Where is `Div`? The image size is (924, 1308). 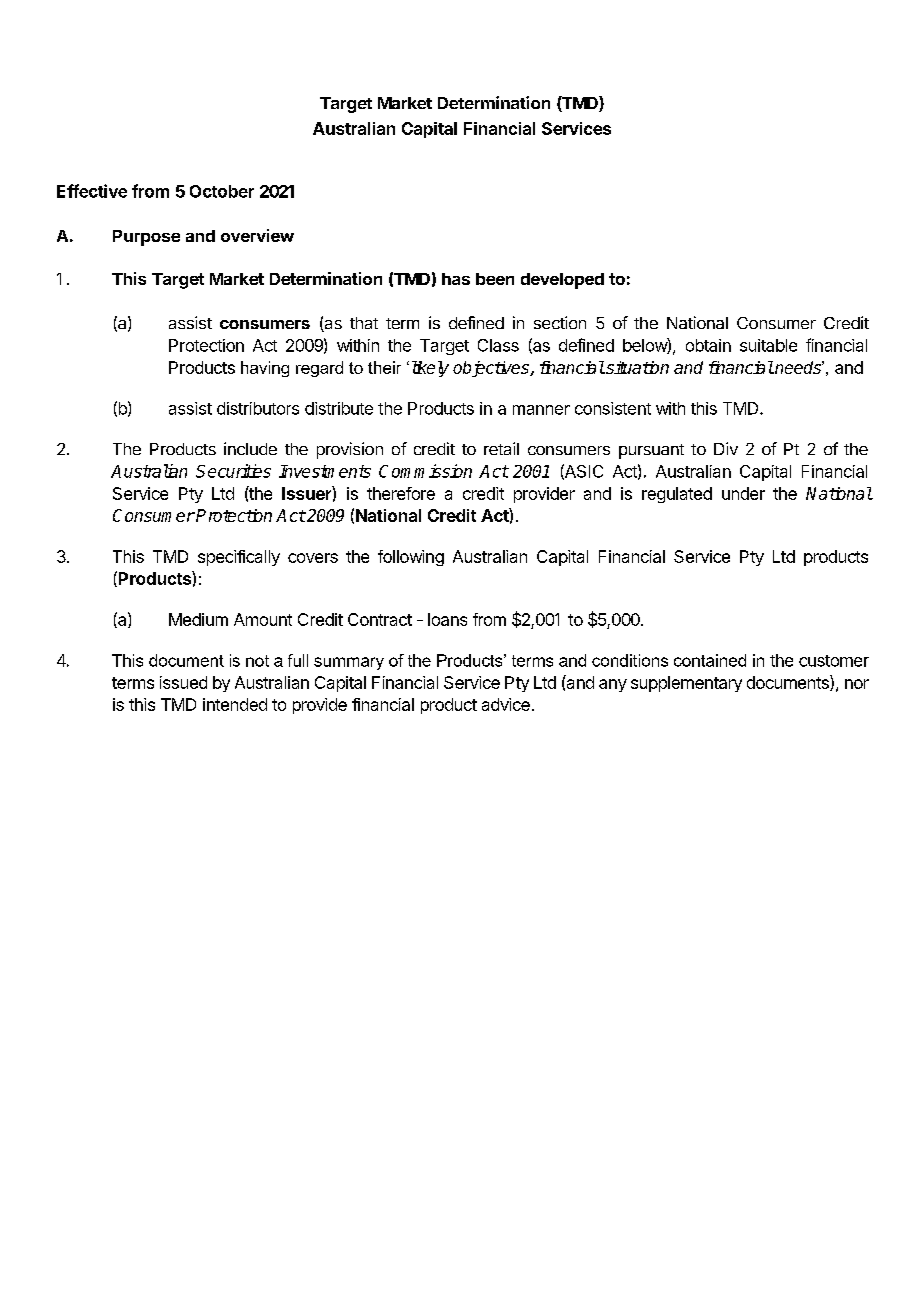 Div is located at coordinates (726, 448).
